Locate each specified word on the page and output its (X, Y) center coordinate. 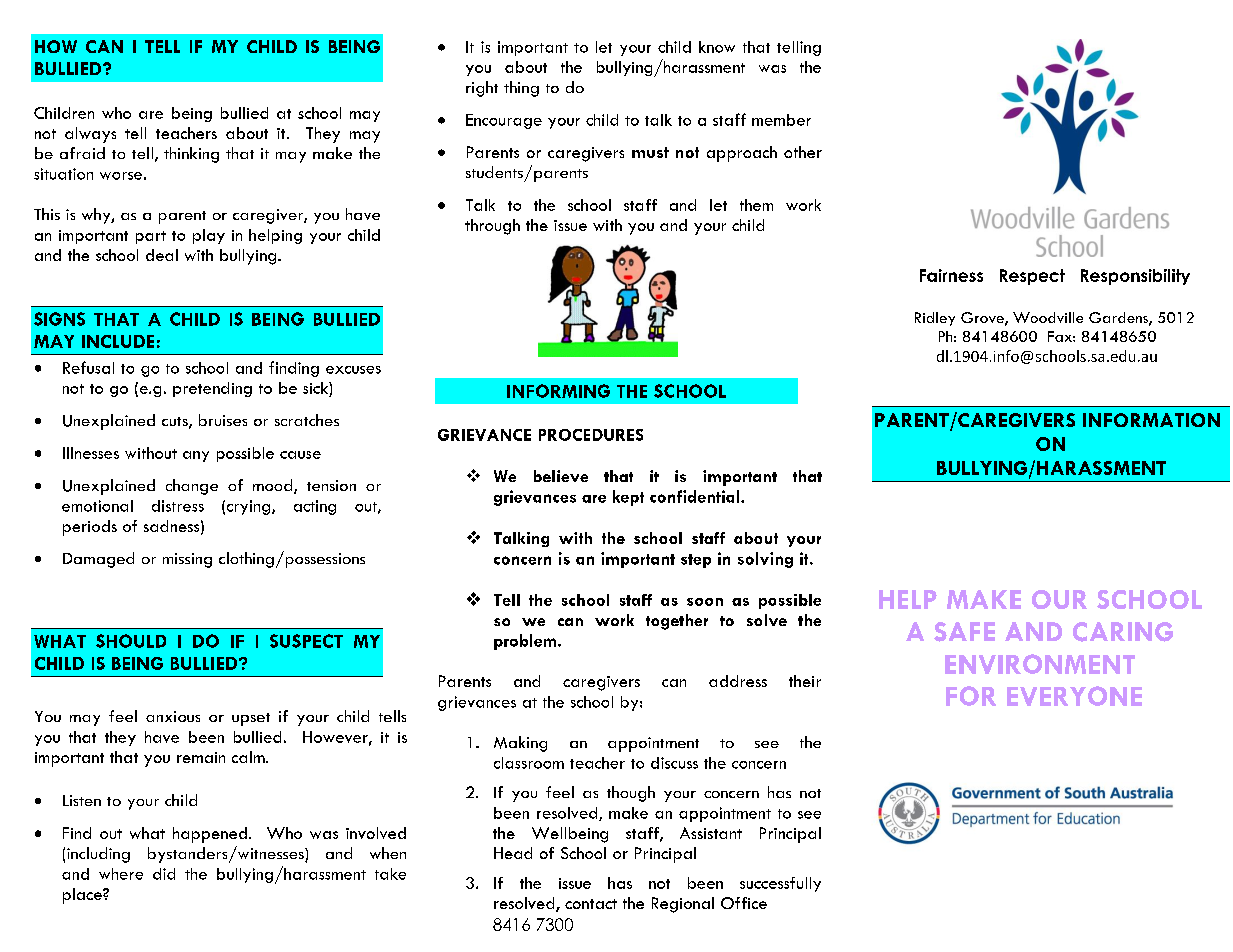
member (781, 120)
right (482, 89)
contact (591, 904)
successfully (780, 884)
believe (561, 476)
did (164, 874)
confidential (696, 496)
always (90, 135)
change (192, 487)
